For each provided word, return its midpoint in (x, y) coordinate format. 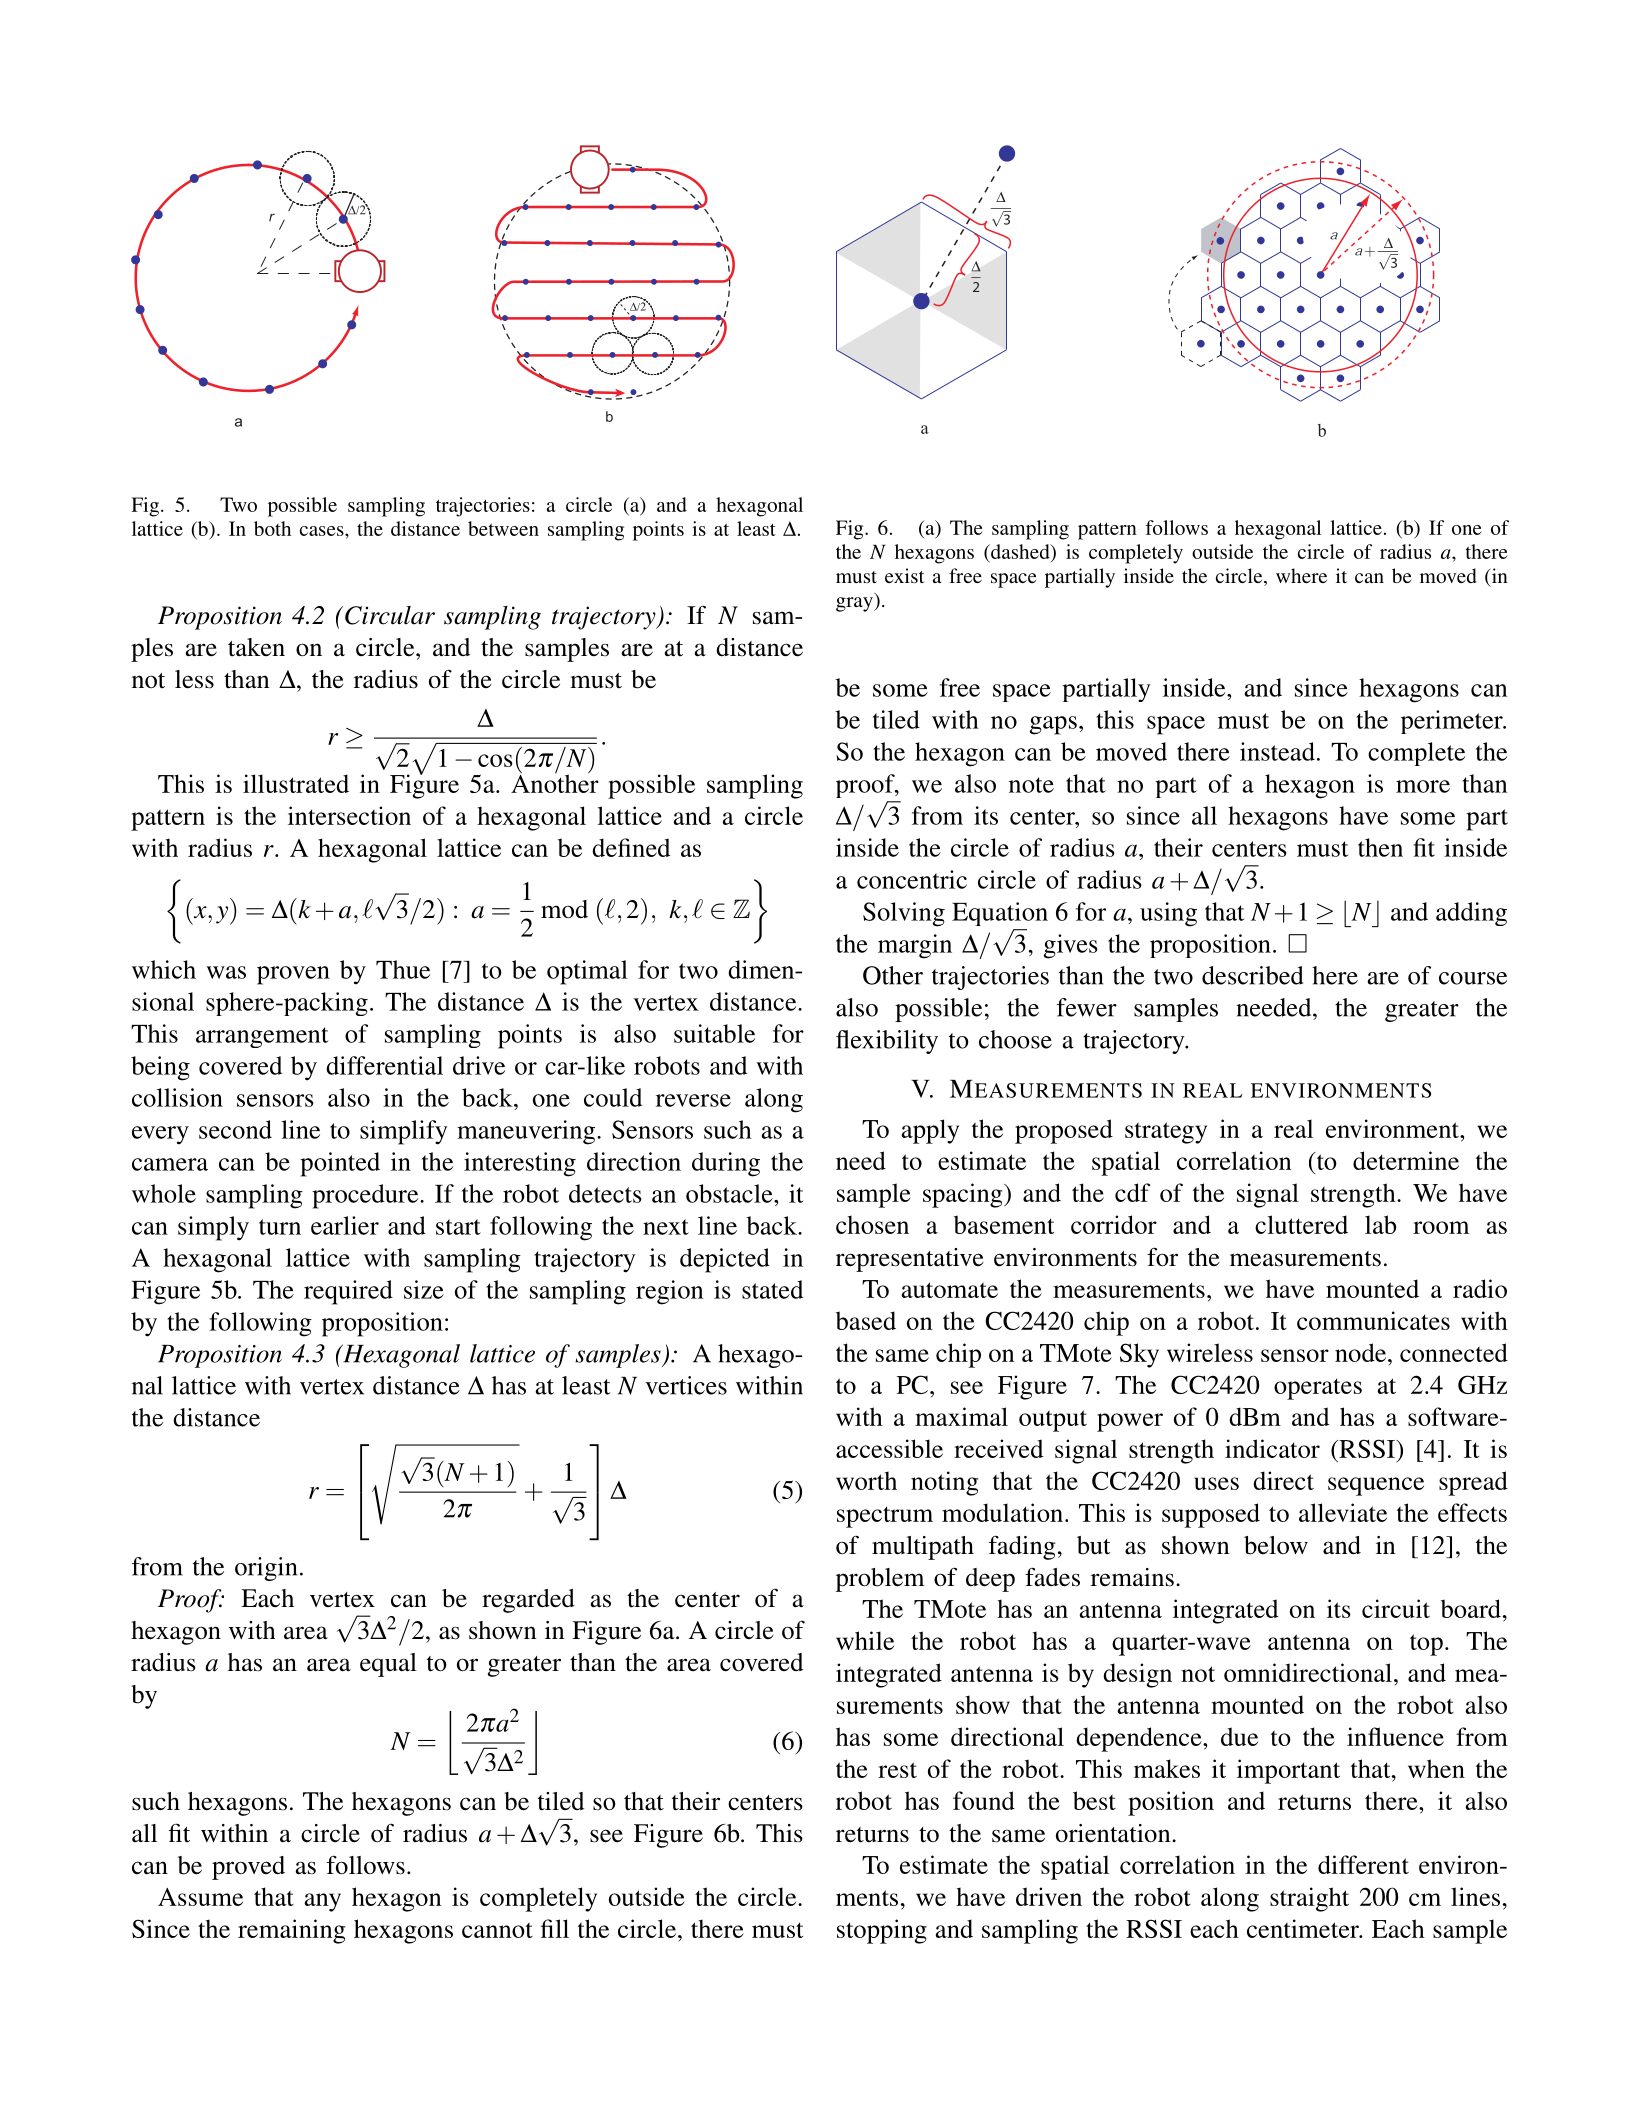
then (1380, 847)
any (322, 1902)
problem (880, 1580)
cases (323, 531)
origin (266, 1569)
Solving (904, 914)
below (1276, 1545)
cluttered (1301, 1224)
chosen (872, 1224)
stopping (882, 1931)
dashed (1020, 553)
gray (855, 604)
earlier (345, 1225)
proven (293, 975)
